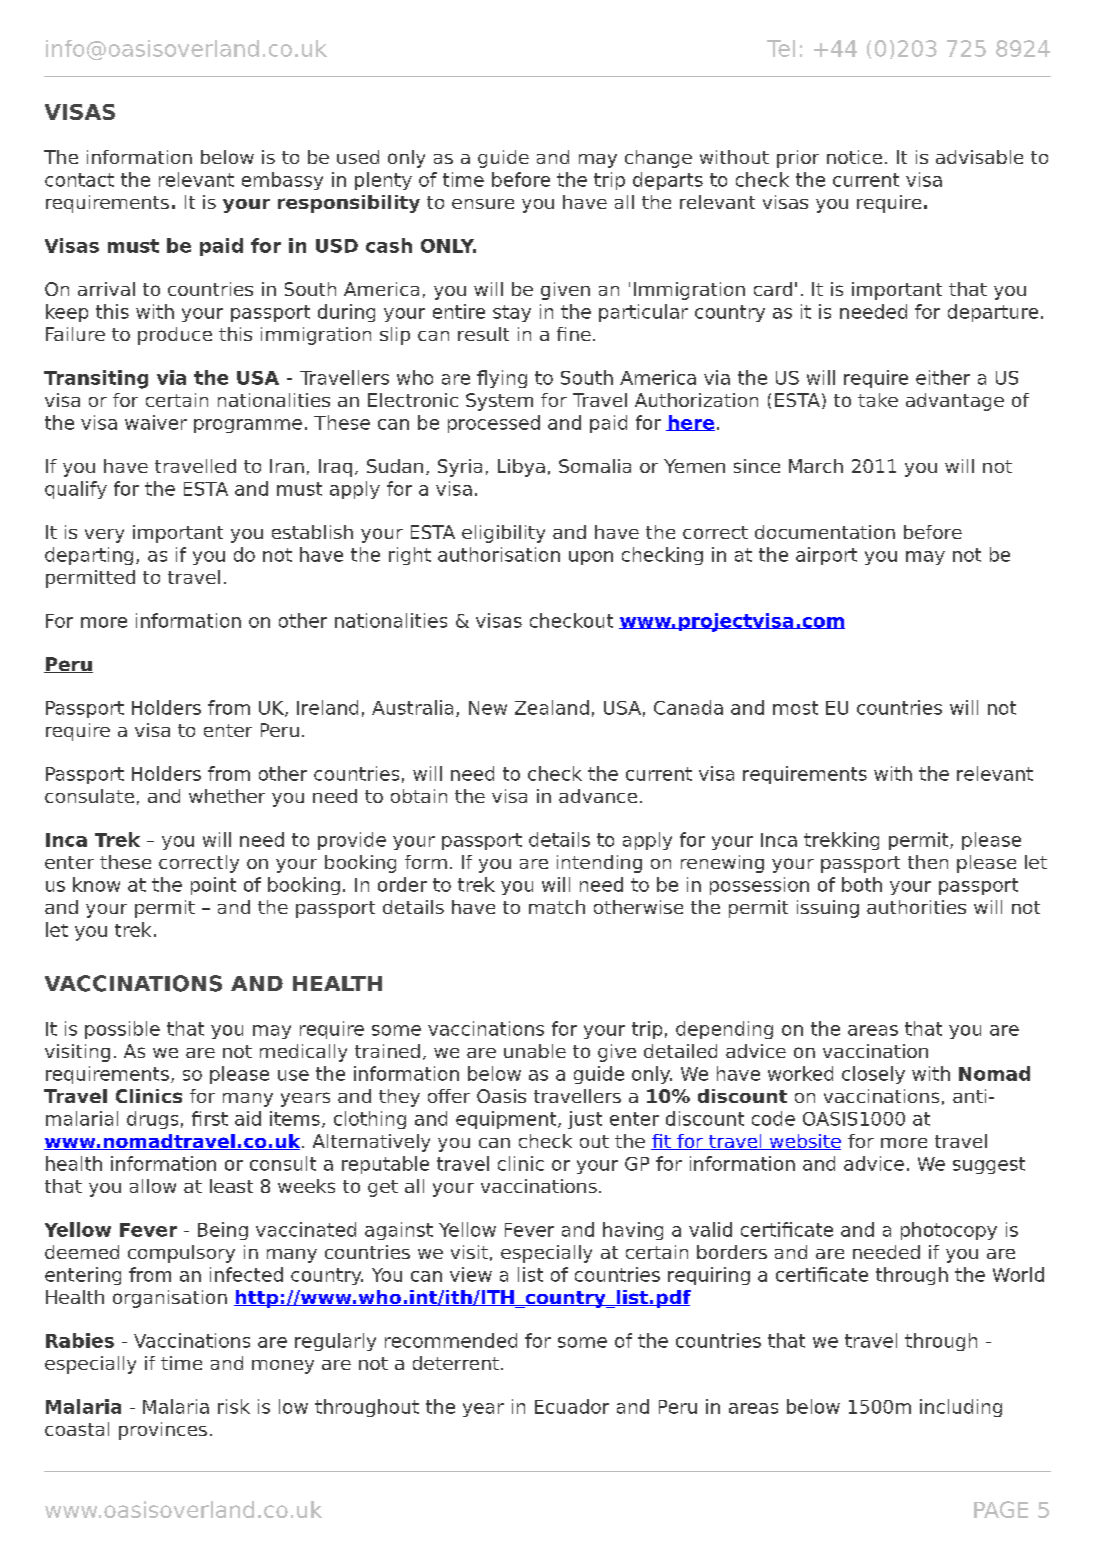 This screenshot has height=1548, width=1095. Describe the element at coordinates (227, 796) in the screenshot. I see `whether` at that location.
